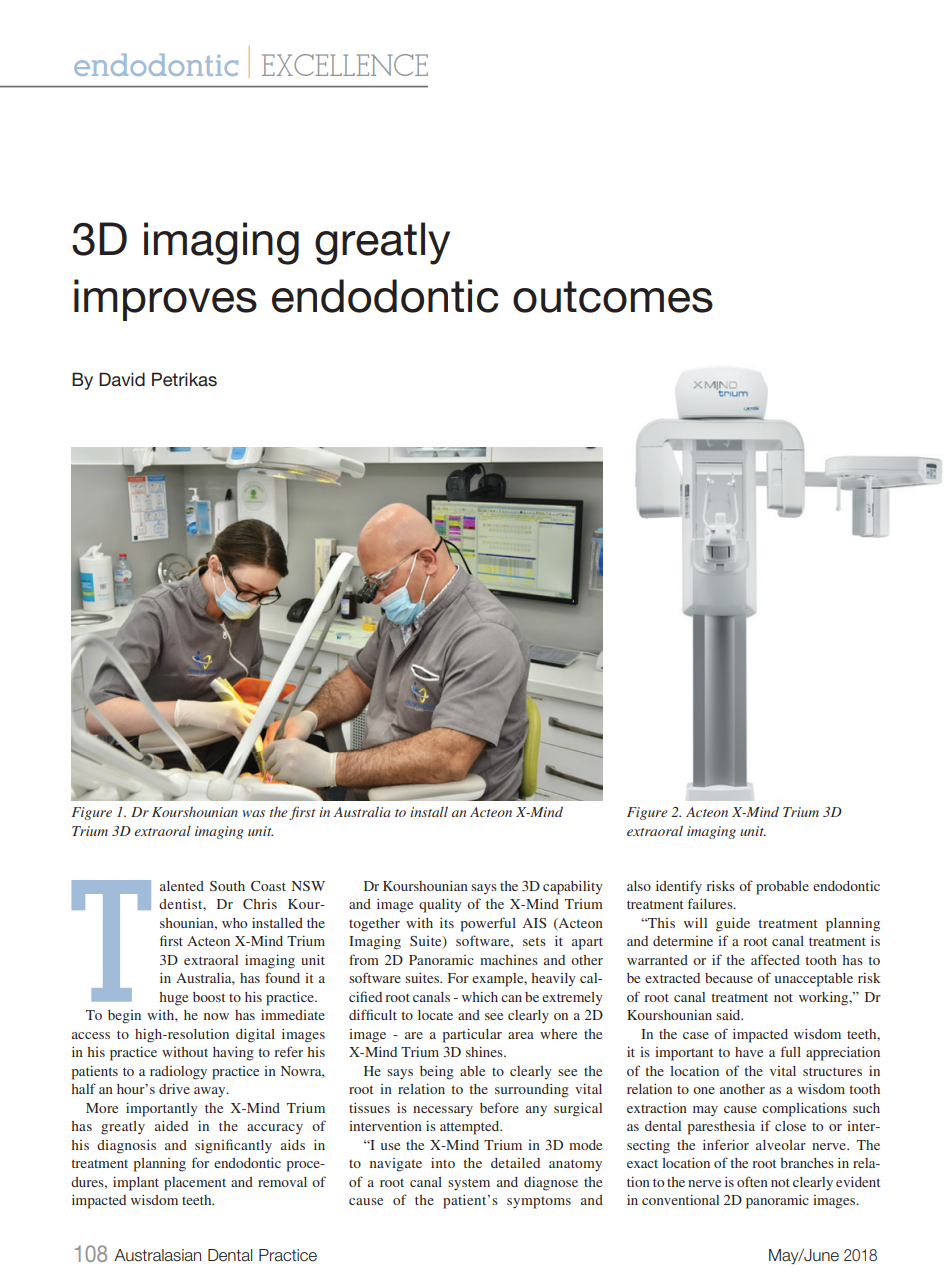 This document has height=1286, width=952. I want to click on quality, so click(440, 905).
